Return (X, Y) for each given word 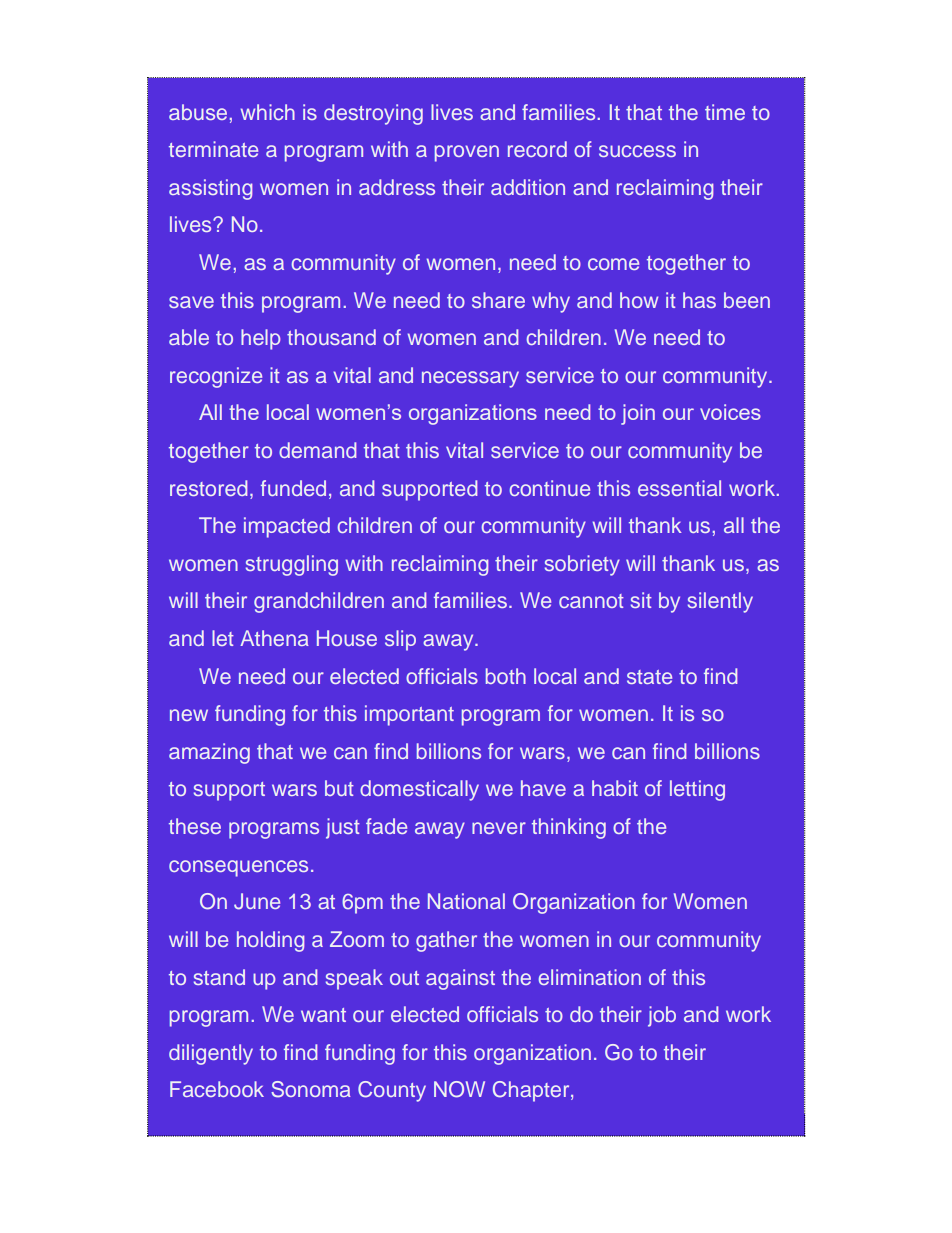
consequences (238, 868)
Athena (274, 638)
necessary (470, 379)
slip (400, 640)
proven (467, 153)
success (637, 151)
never (499, 828)
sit (641, 600)
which (268, 112)
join (638, 414)
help (261, 339)
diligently (211, 1054)
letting (697, 790)
